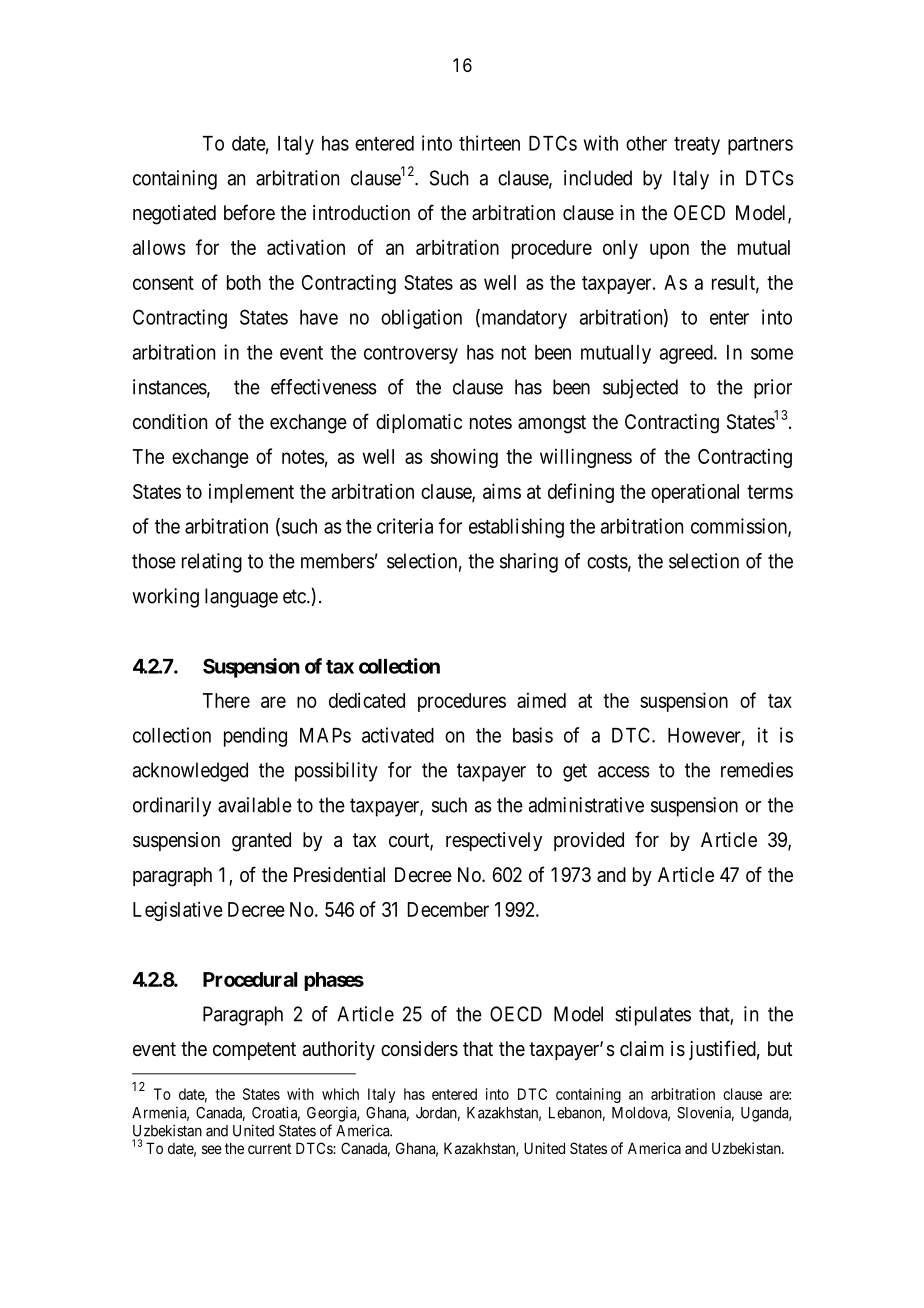  What do you see at coordinates (642, 1049) in the screenshot?
I see `claim` at bounding box center [642, 1049].
